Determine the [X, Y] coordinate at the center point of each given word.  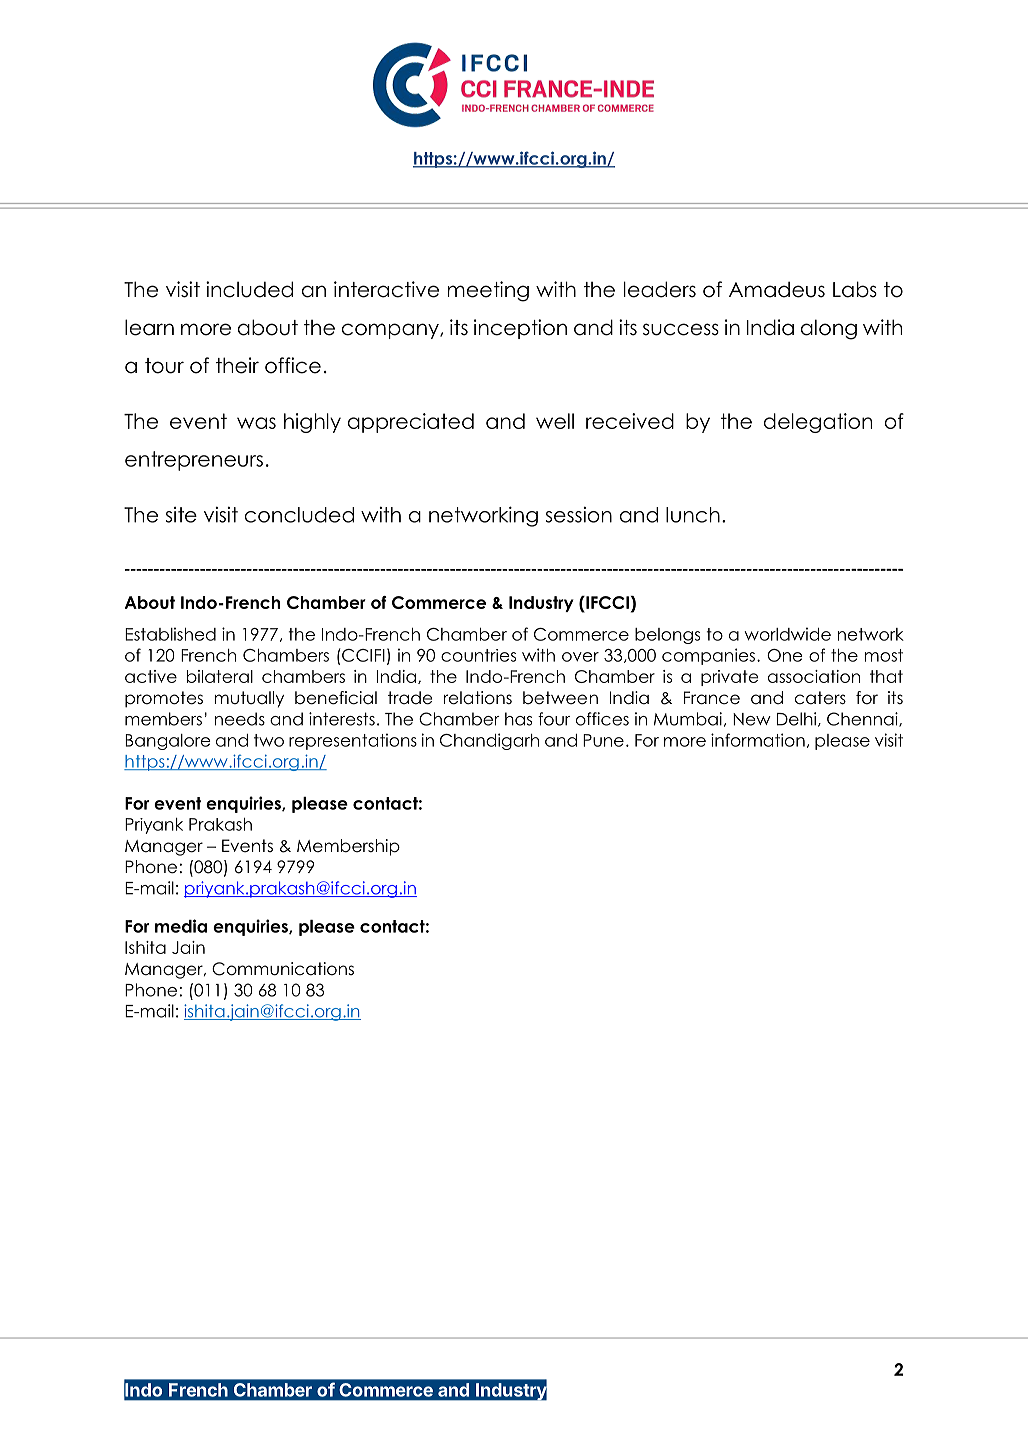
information [758, 740]
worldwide [788, 634]
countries [478, 655]
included [249, 289]
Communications [283, 969]
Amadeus [777, 289]
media [181, 926]
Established [170, 634]
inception [520, 329]
